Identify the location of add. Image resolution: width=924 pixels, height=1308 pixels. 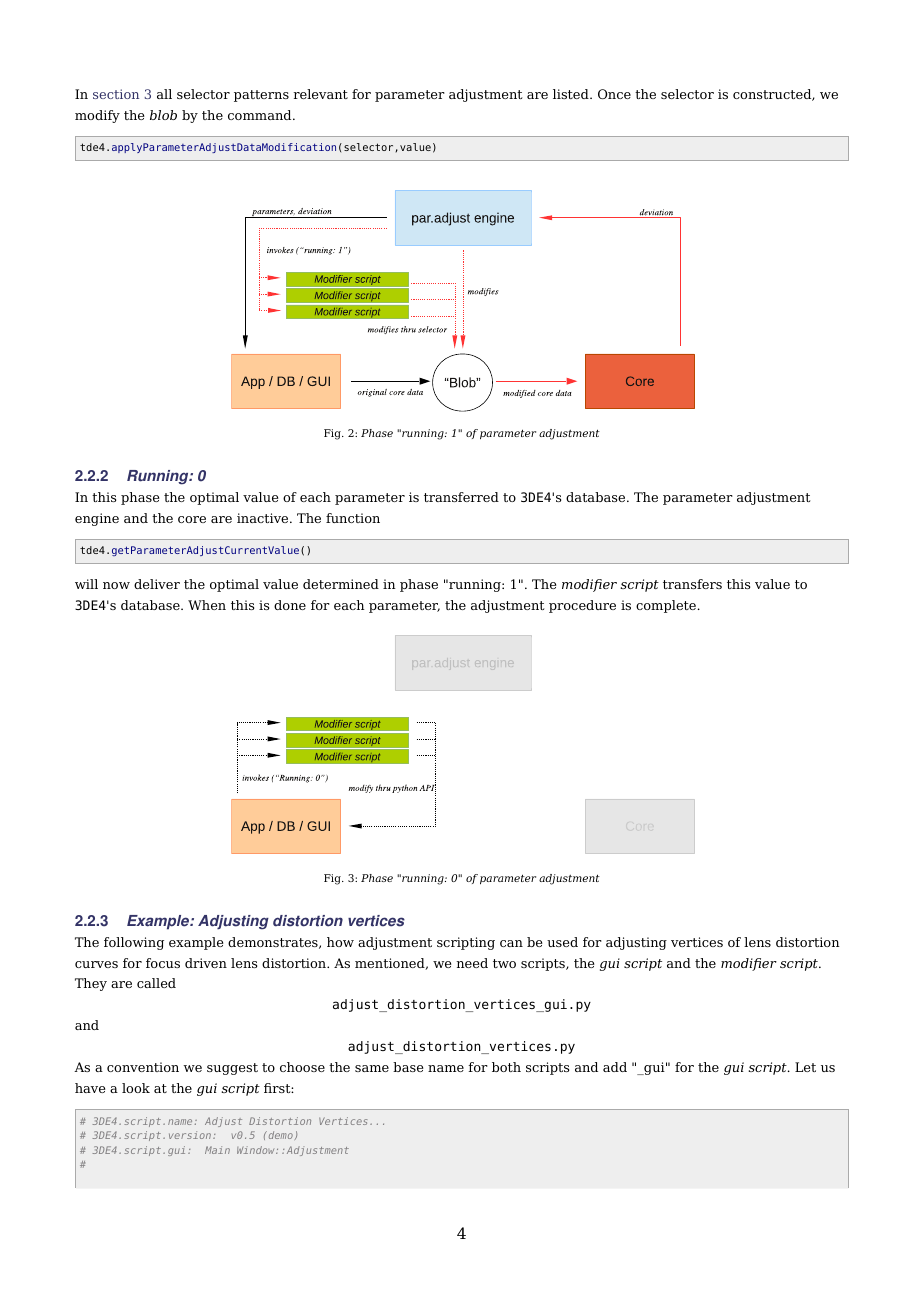
(615, 1067).
